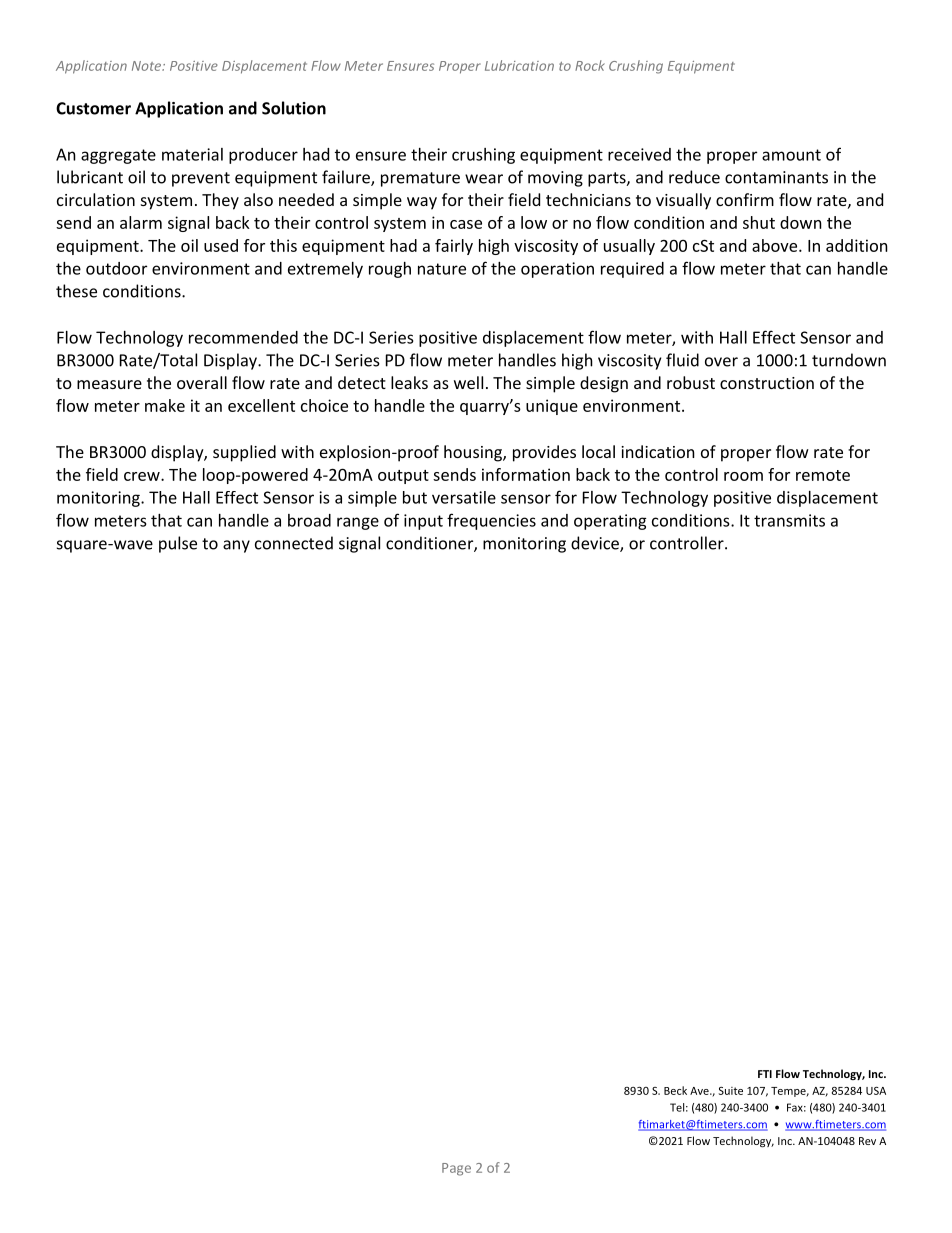 The height and width of the screenshot is (1233, 952). What do you see at coordinates (165, 405) in the screenshot?
I see `make` at bounding box center [165, 405].
